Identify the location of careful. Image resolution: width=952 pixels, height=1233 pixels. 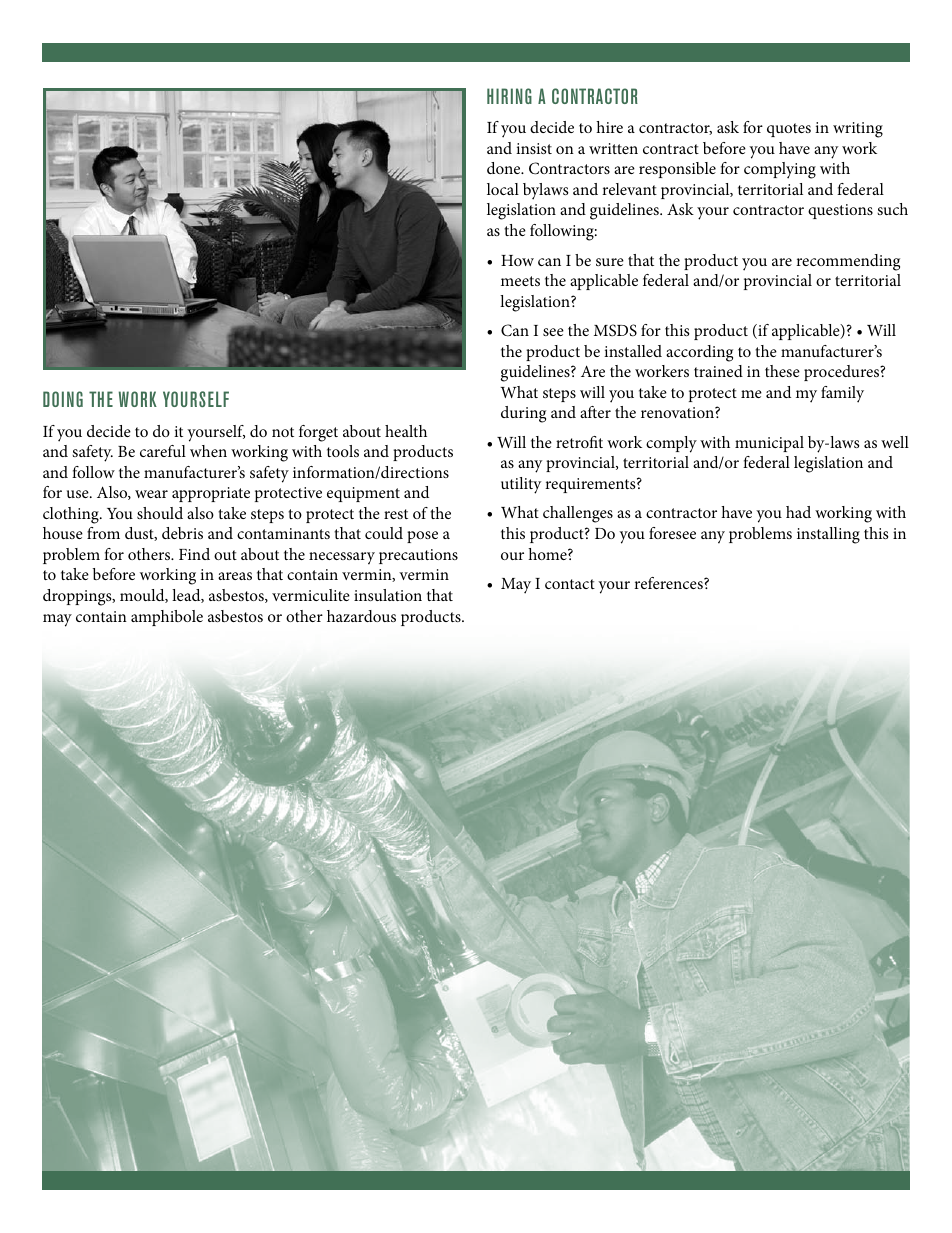
(163, 451).
